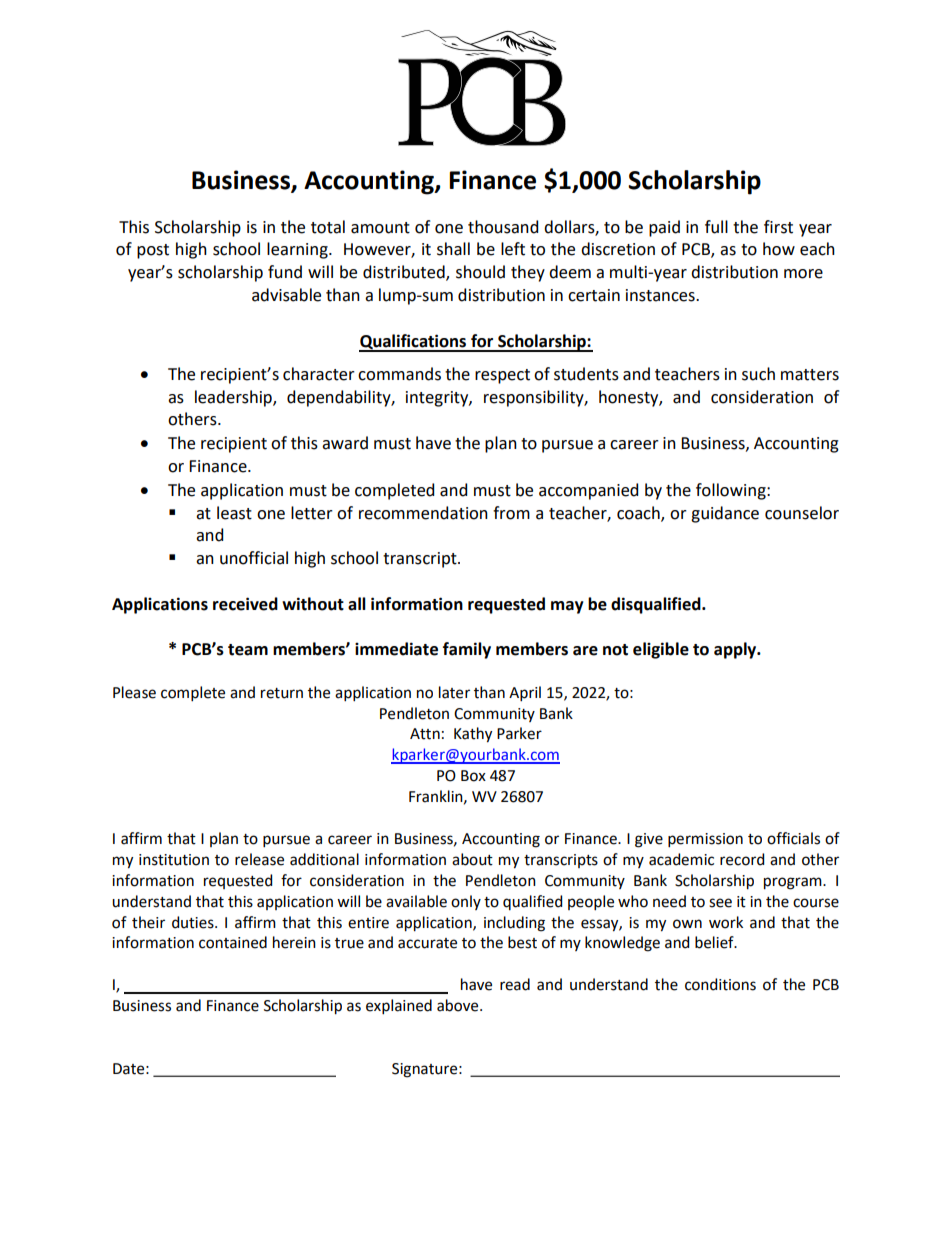 Image resolution: width=952 pixels, height=1233 pixels. What do you see at coordinates (153, 251) in the screenshot?
I see `post` at bounding box center [153, 251].
